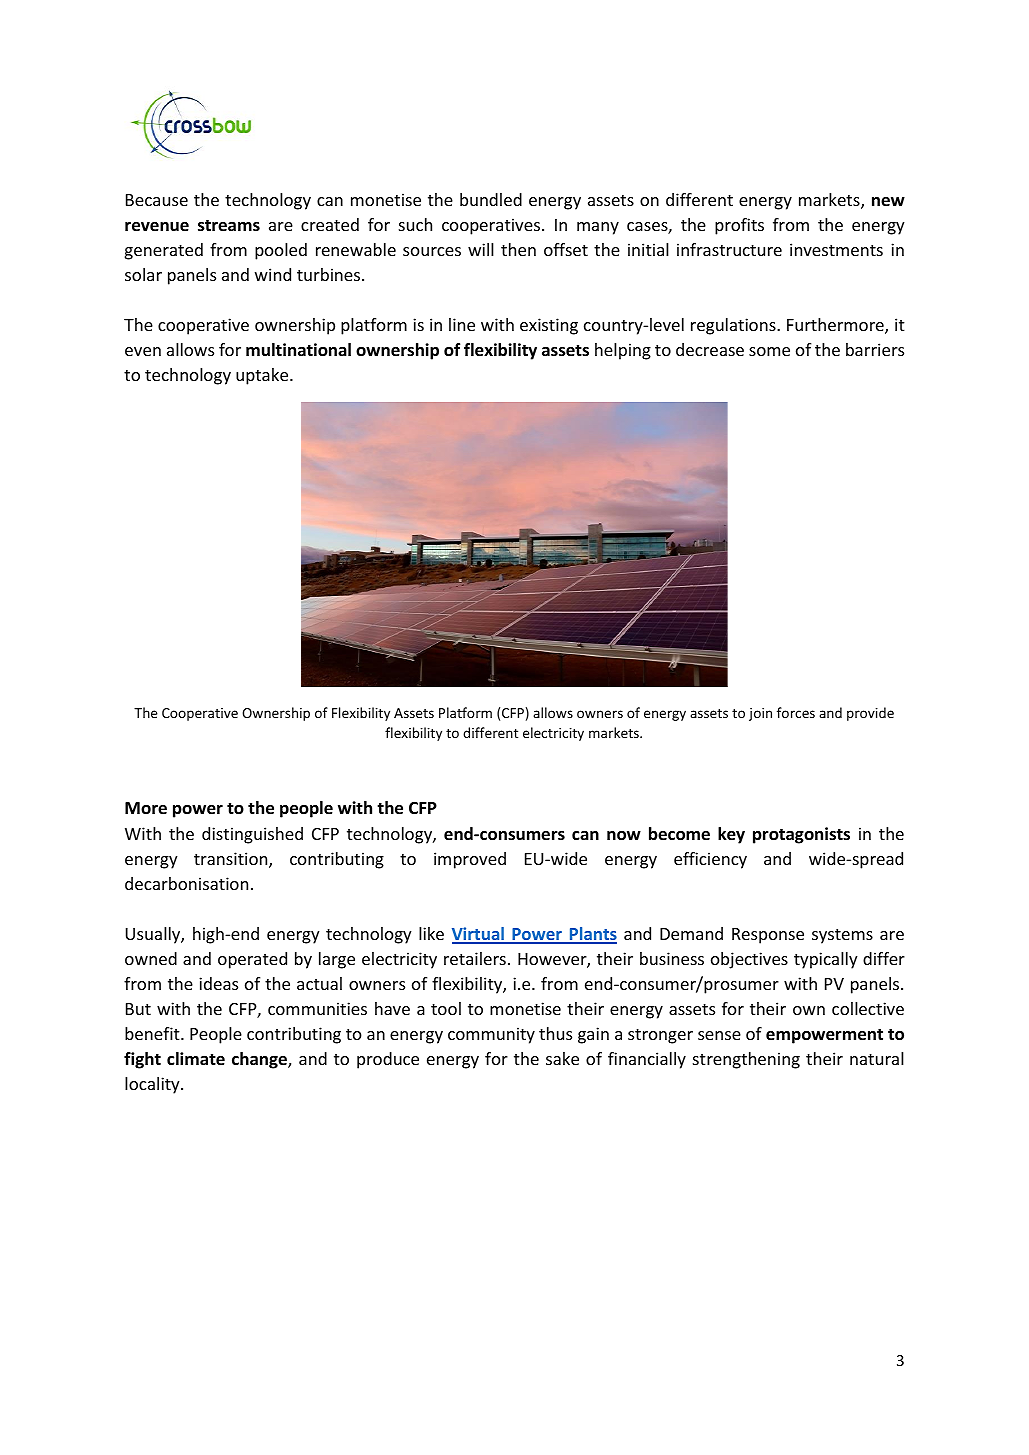 The height and width of the document is (1455, 1029). I want to click on streams, so click(229, 226).
